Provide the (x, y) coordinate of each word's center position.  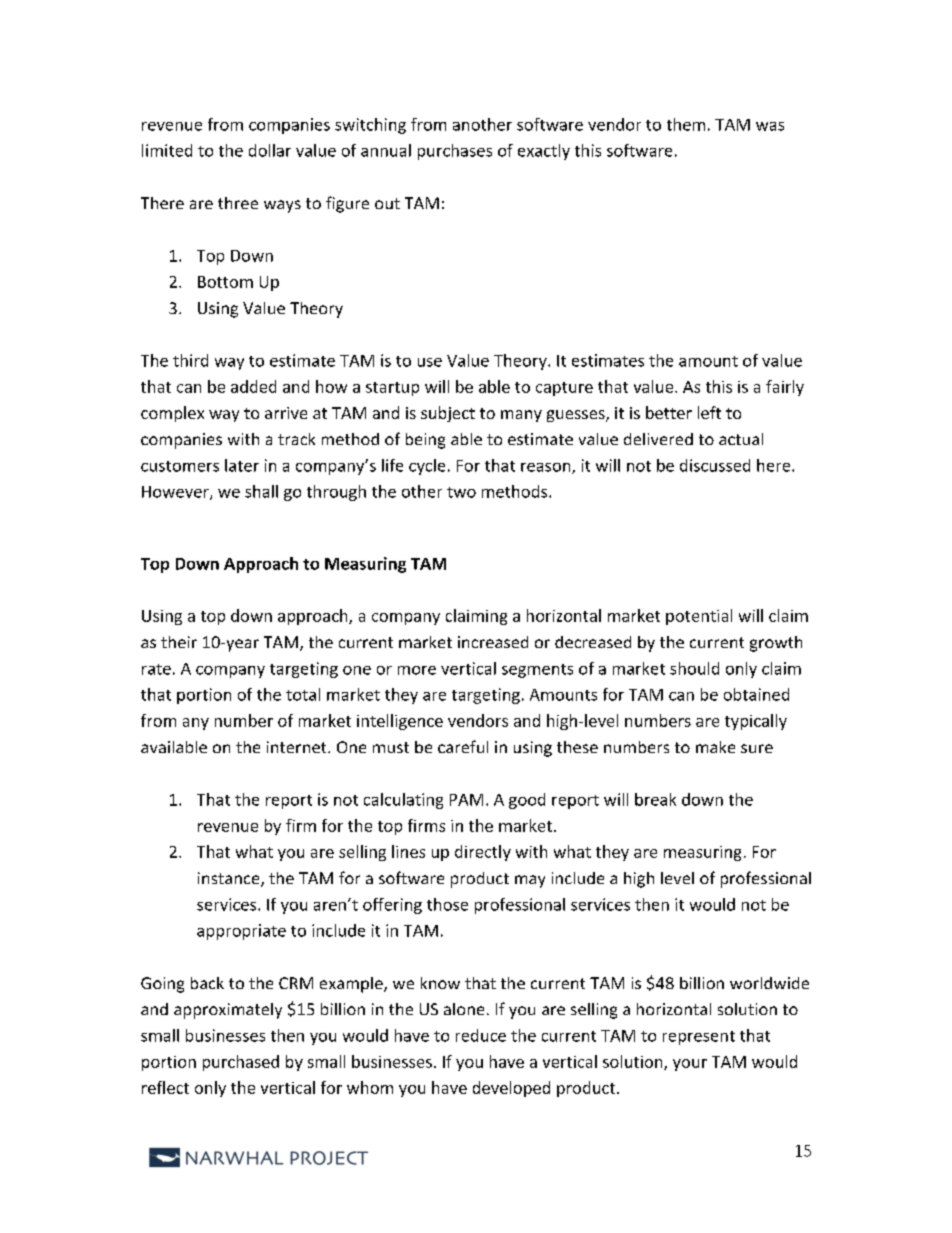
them (686, 124)
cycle (427, 467)
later (242, 465)
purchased (241, 1063)
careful (463, 746)
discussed (715, 465)
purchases (455, 152)
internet (298, 747)
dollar (270, 150)
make (715, 747)
